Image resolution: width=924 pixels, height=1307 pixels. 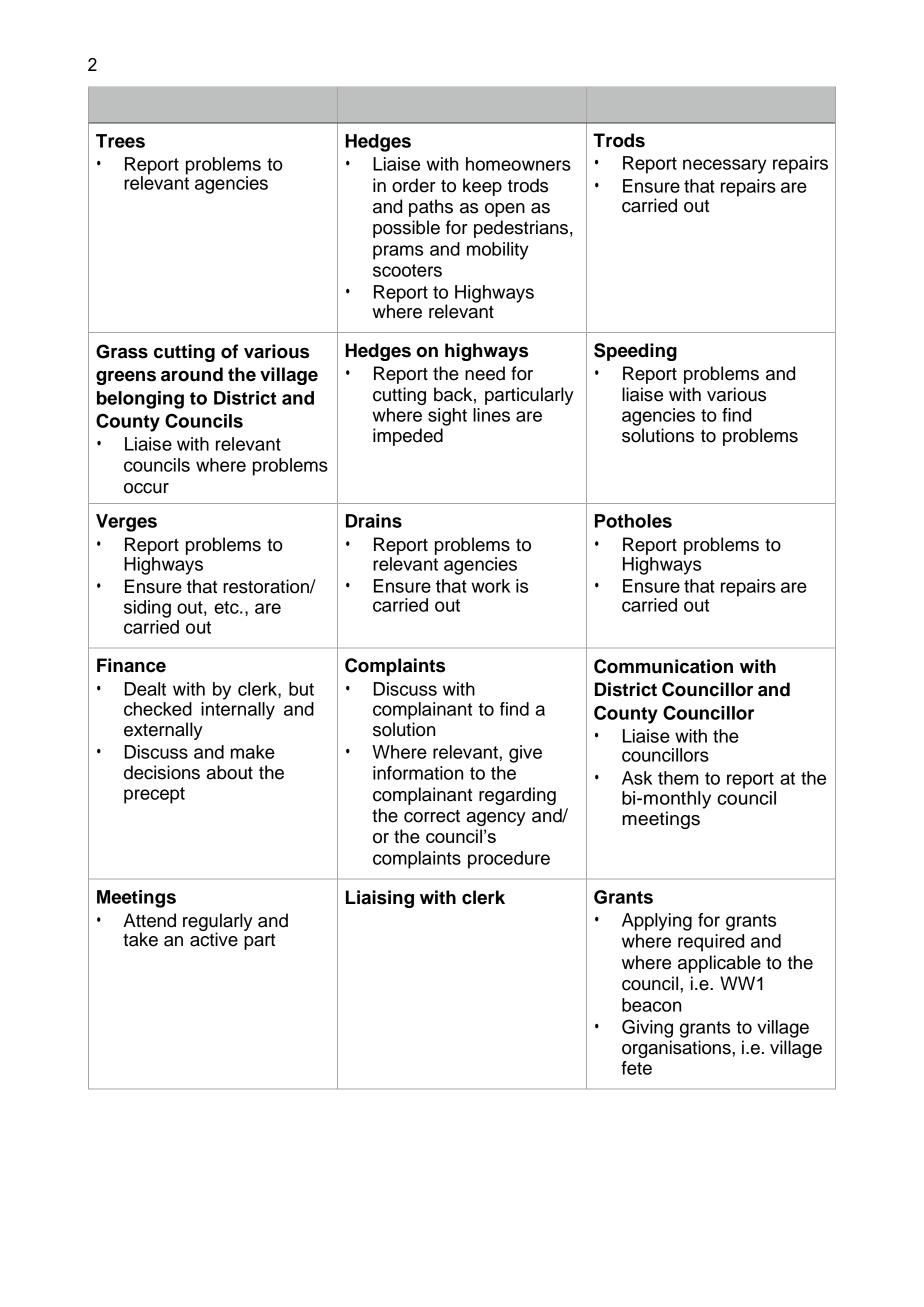 I want to click on active, so click(x=214, y=938).
